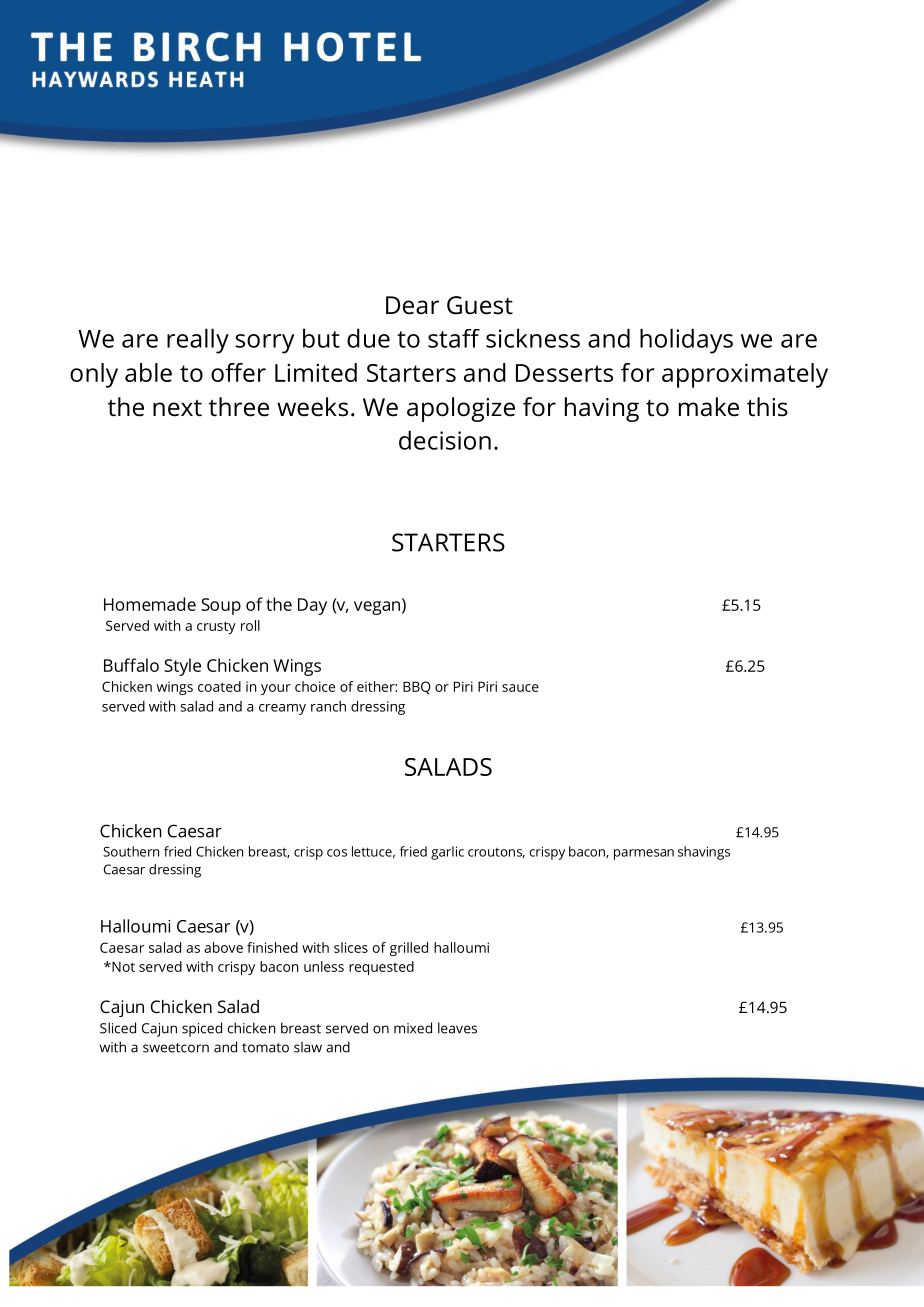 This screenshot has height=1307, width=924. Describe the element at coordinates (686, 341) in the screenshot. I see `holidays` at that location.
